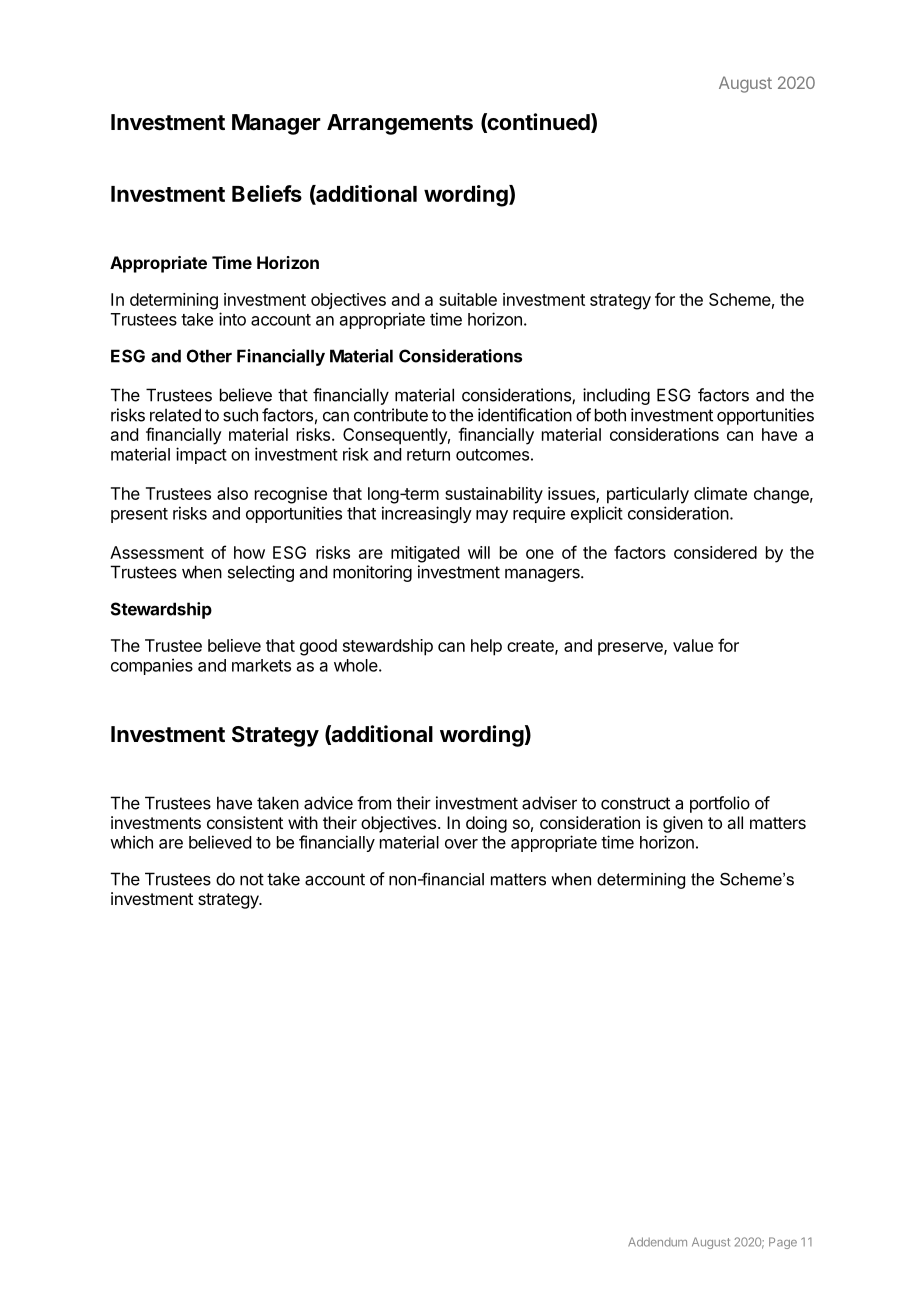 The width and height of the screenshot is (924, 1308). Describe the element at coordinates (400, 124) in the screenshot. I see `Arrangements` at that location.
